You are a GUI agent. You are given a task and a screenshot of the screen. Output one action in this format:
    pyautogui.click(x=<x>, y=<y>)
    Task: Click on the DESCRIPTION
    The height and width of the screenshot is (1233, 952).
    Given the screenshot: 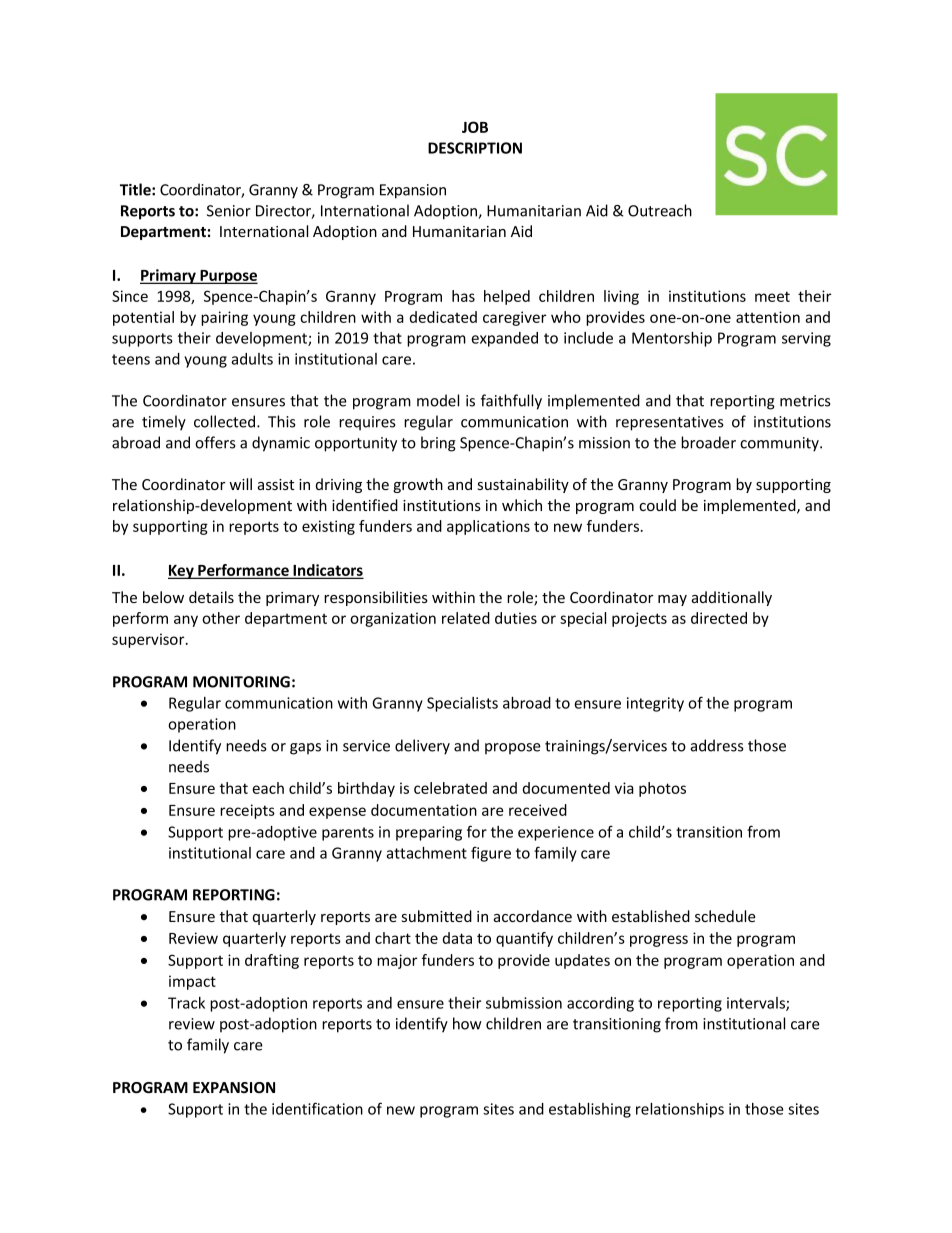 What is the action you would take?
    pyautogui.click(x=475, y=148)
